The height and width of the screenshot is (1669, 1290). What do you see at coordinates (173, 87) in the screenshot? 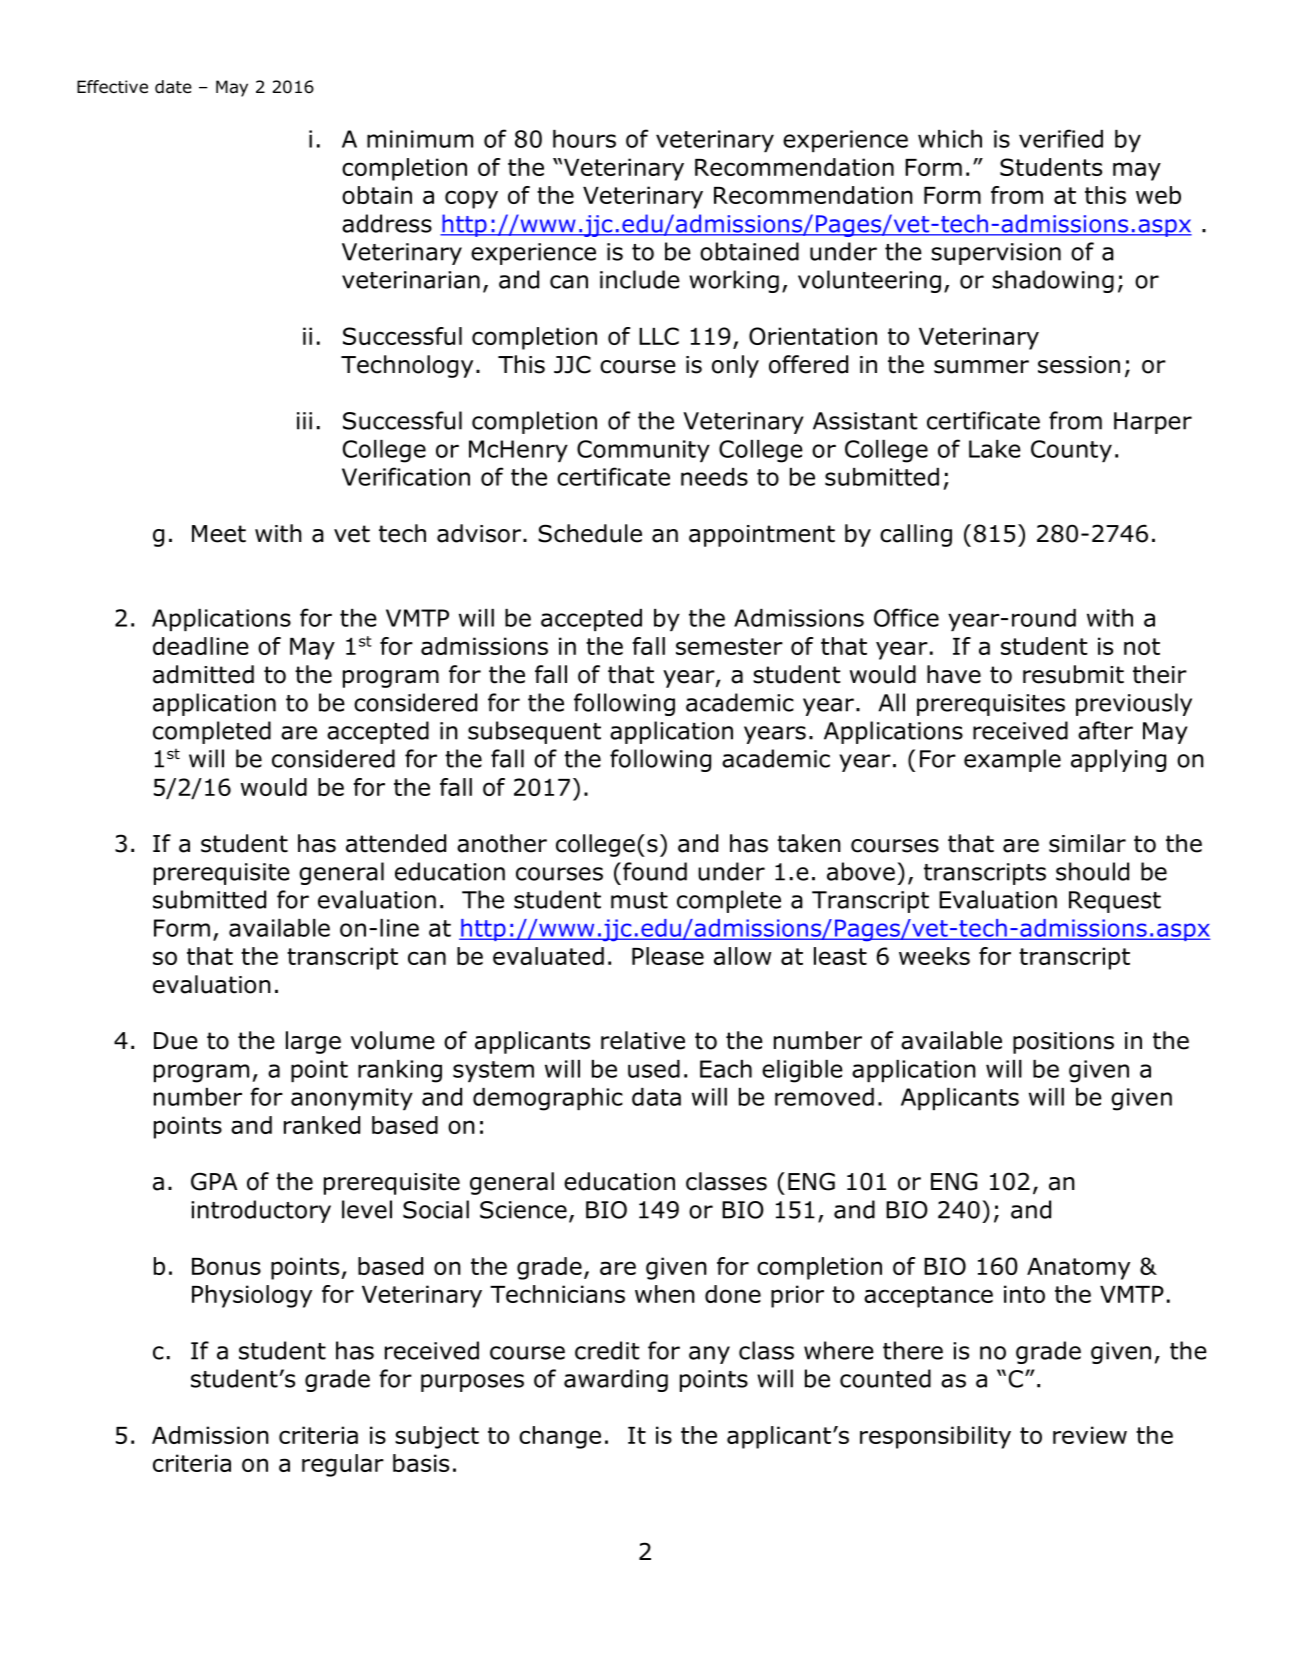
I see `date` at bounding box center [173, 87].
